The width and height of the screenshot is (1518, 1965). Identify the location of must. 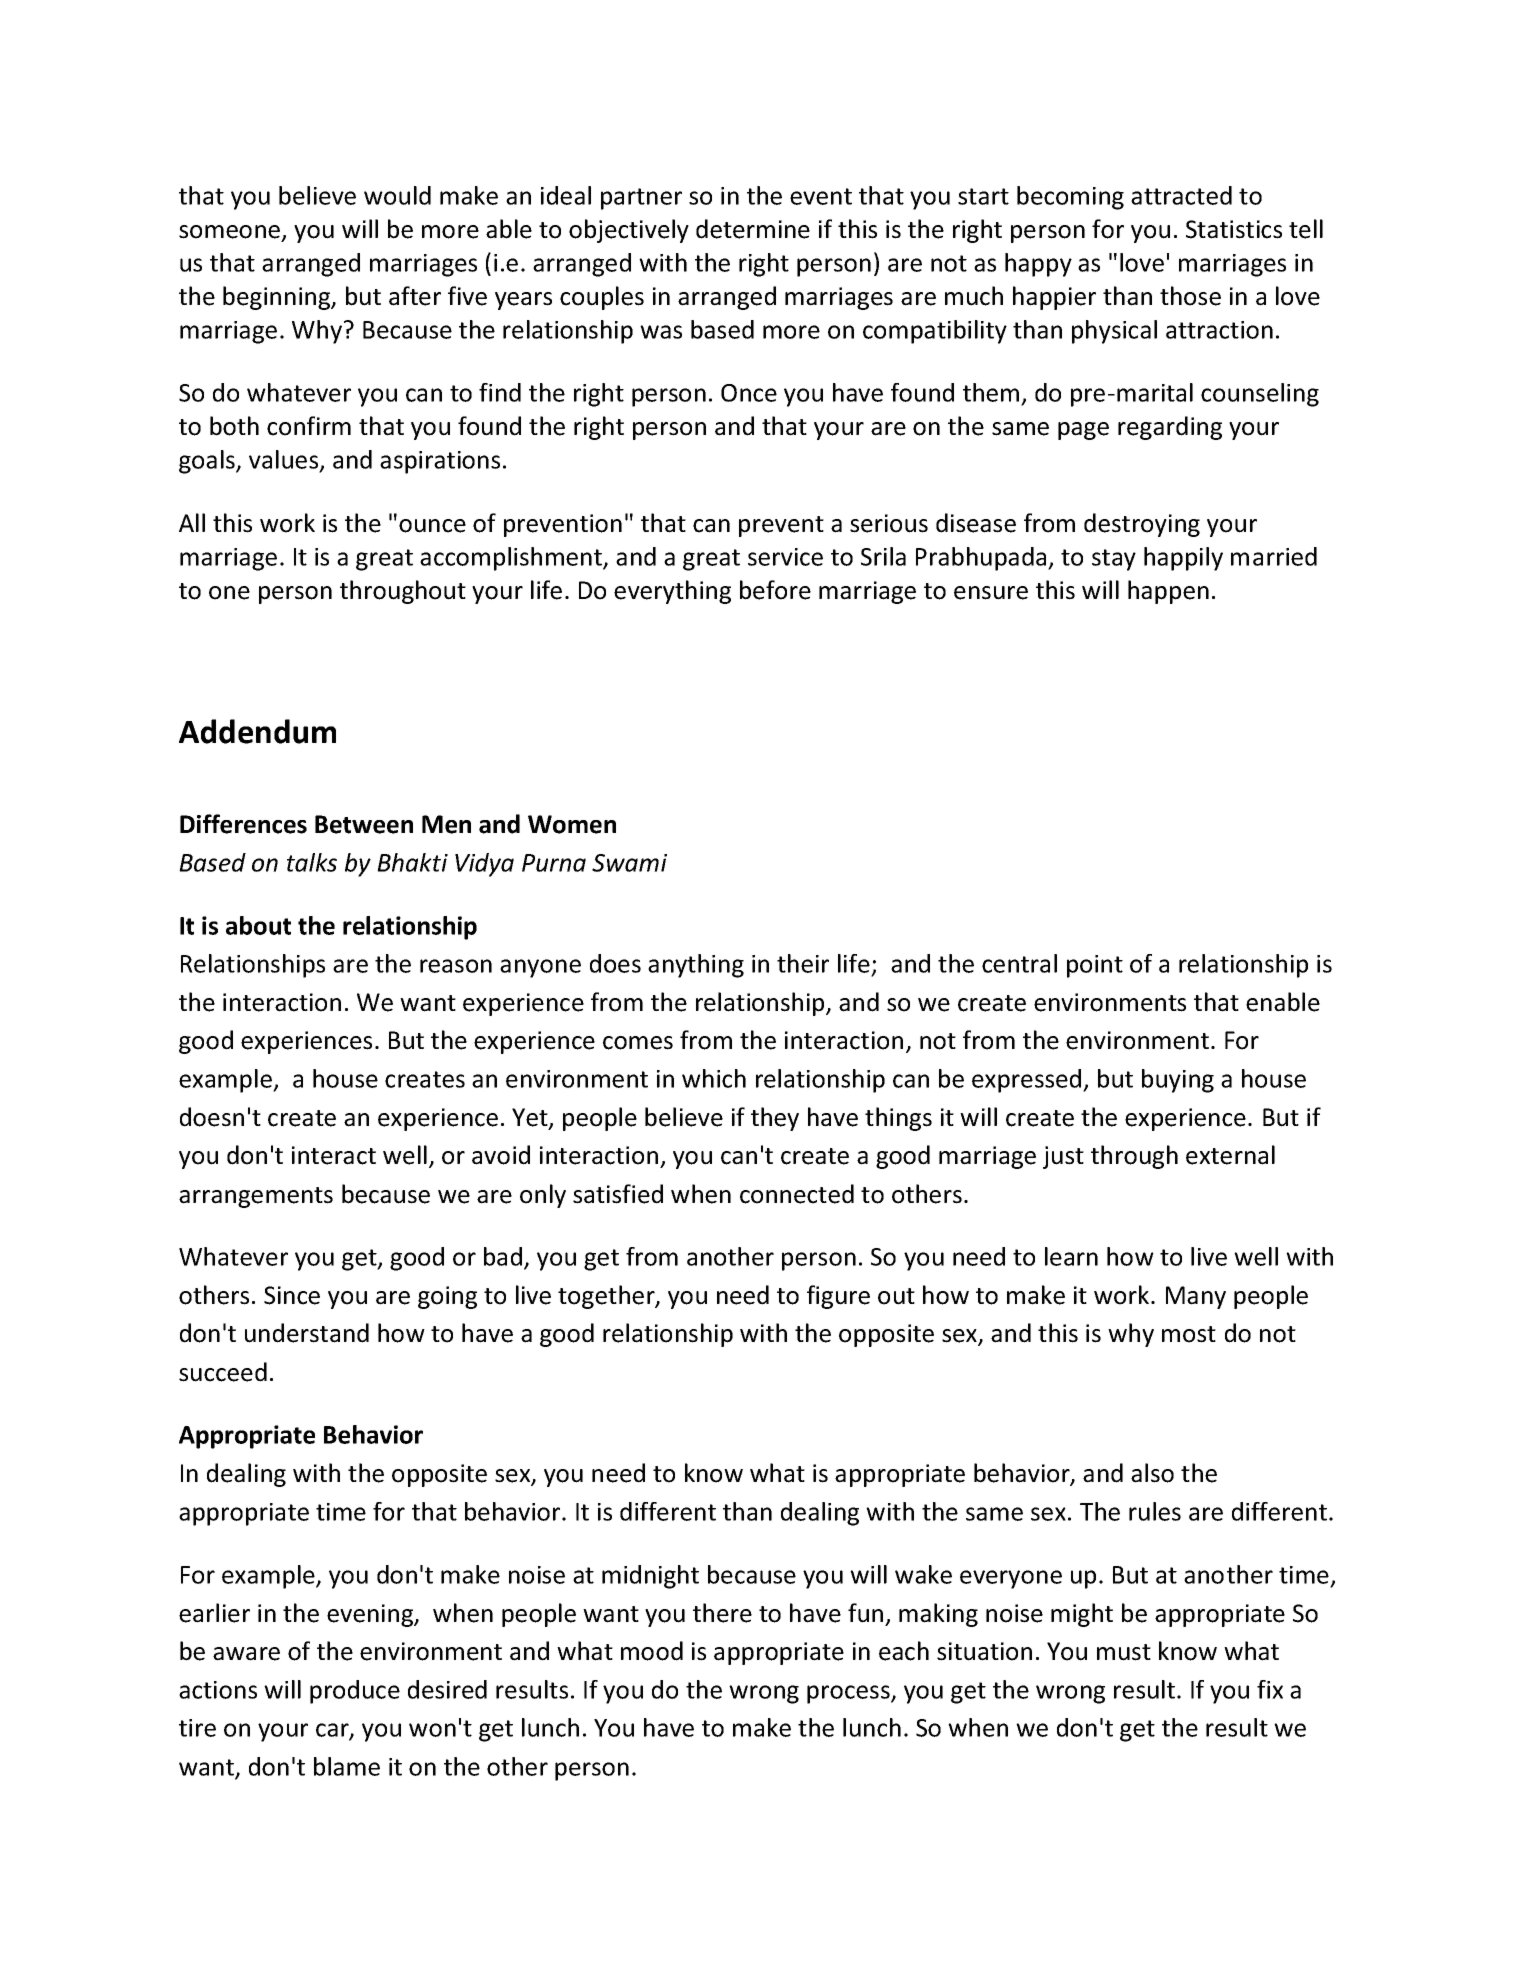
(1124, 1652).
